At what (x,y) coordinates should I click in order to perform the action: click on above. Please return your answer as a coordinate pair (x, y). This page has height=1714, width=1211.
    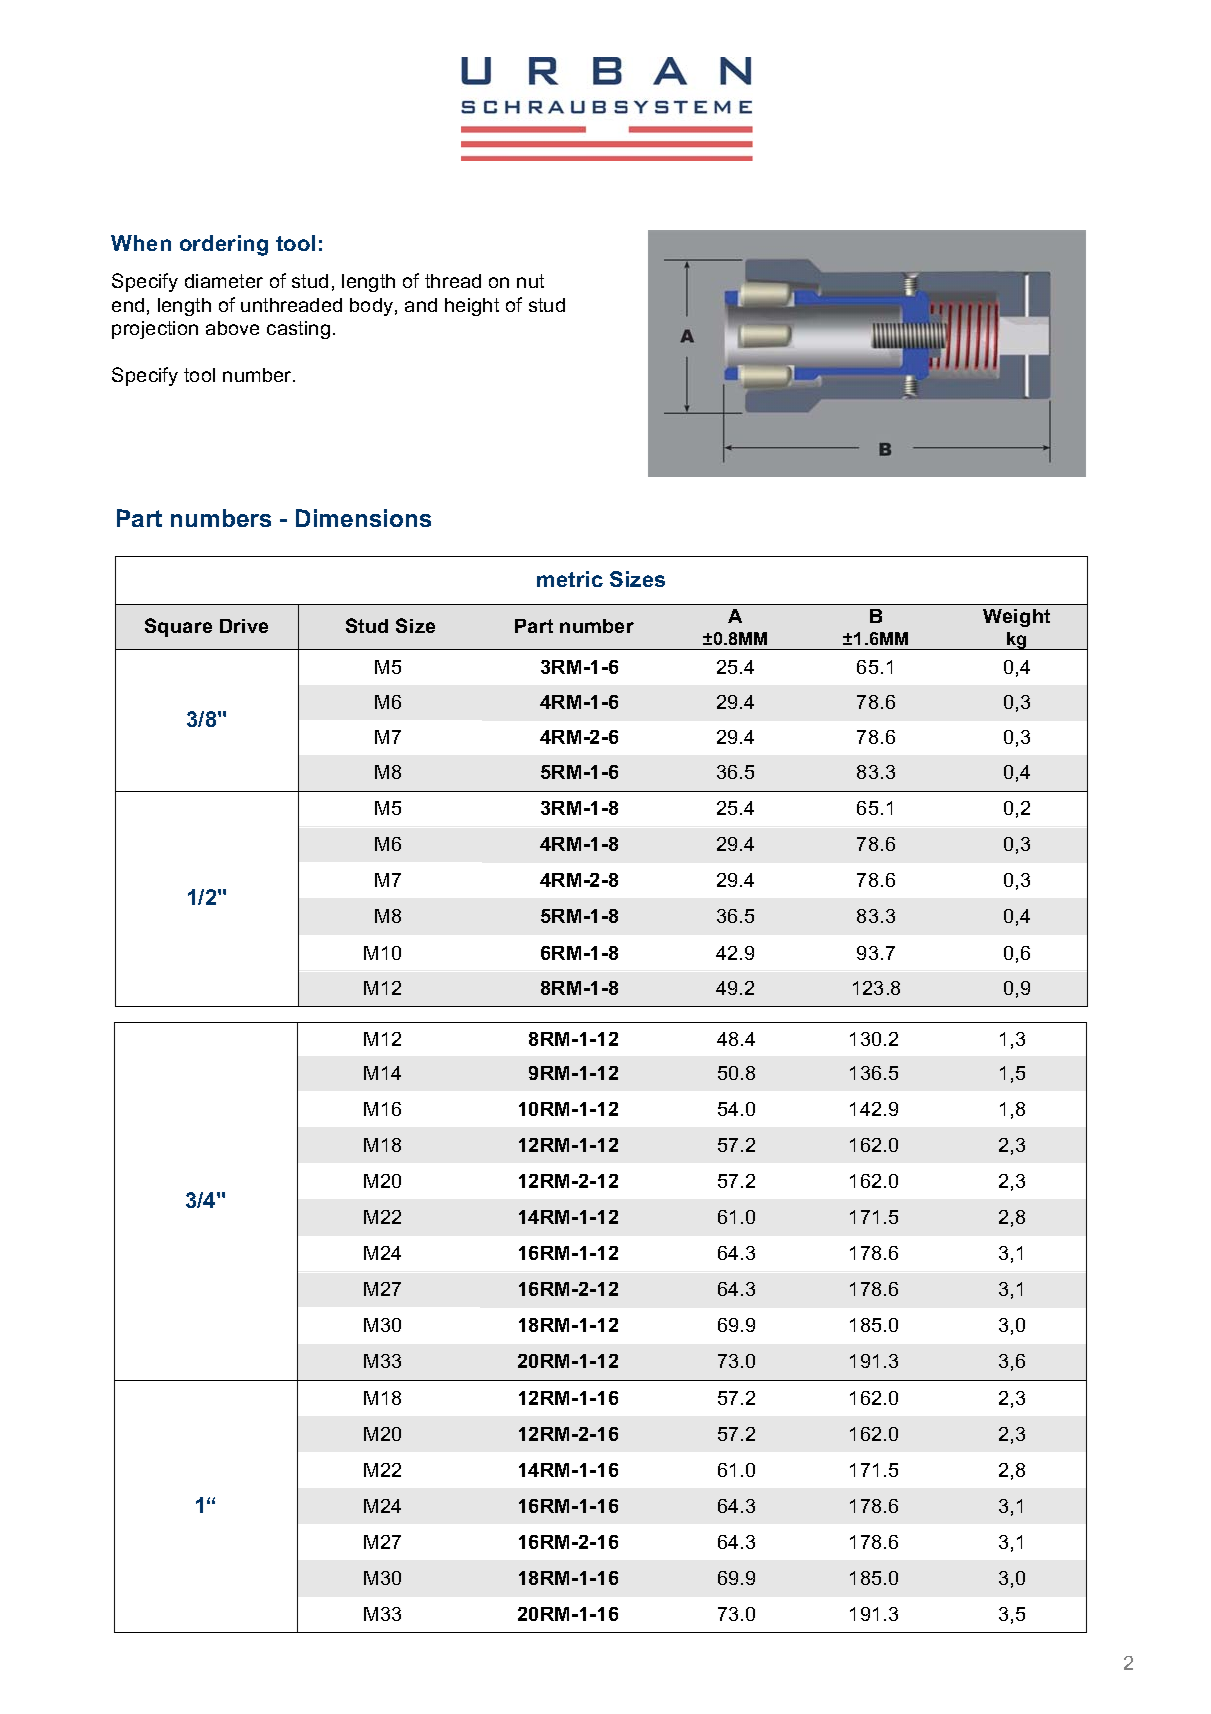
    Looking at the image, I should click on (232, 328).
